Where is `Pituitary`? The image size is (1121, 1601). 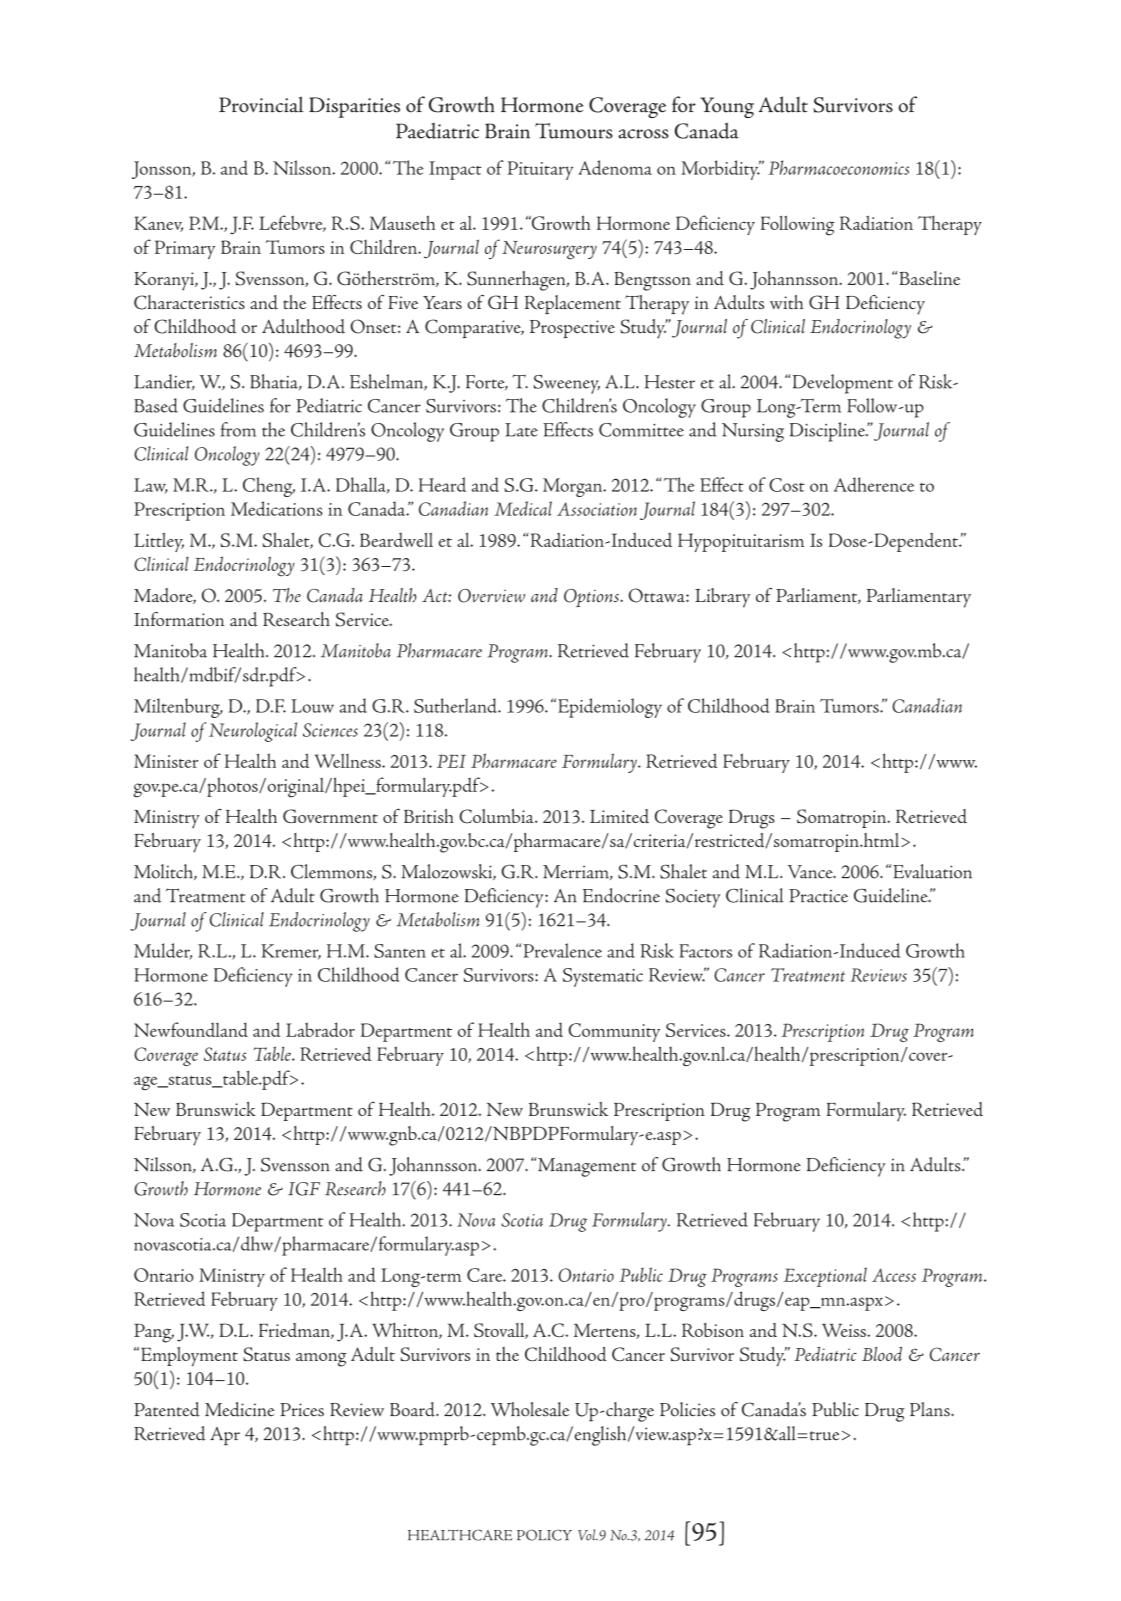 Pituitary is located at coordinates (540, 170).
